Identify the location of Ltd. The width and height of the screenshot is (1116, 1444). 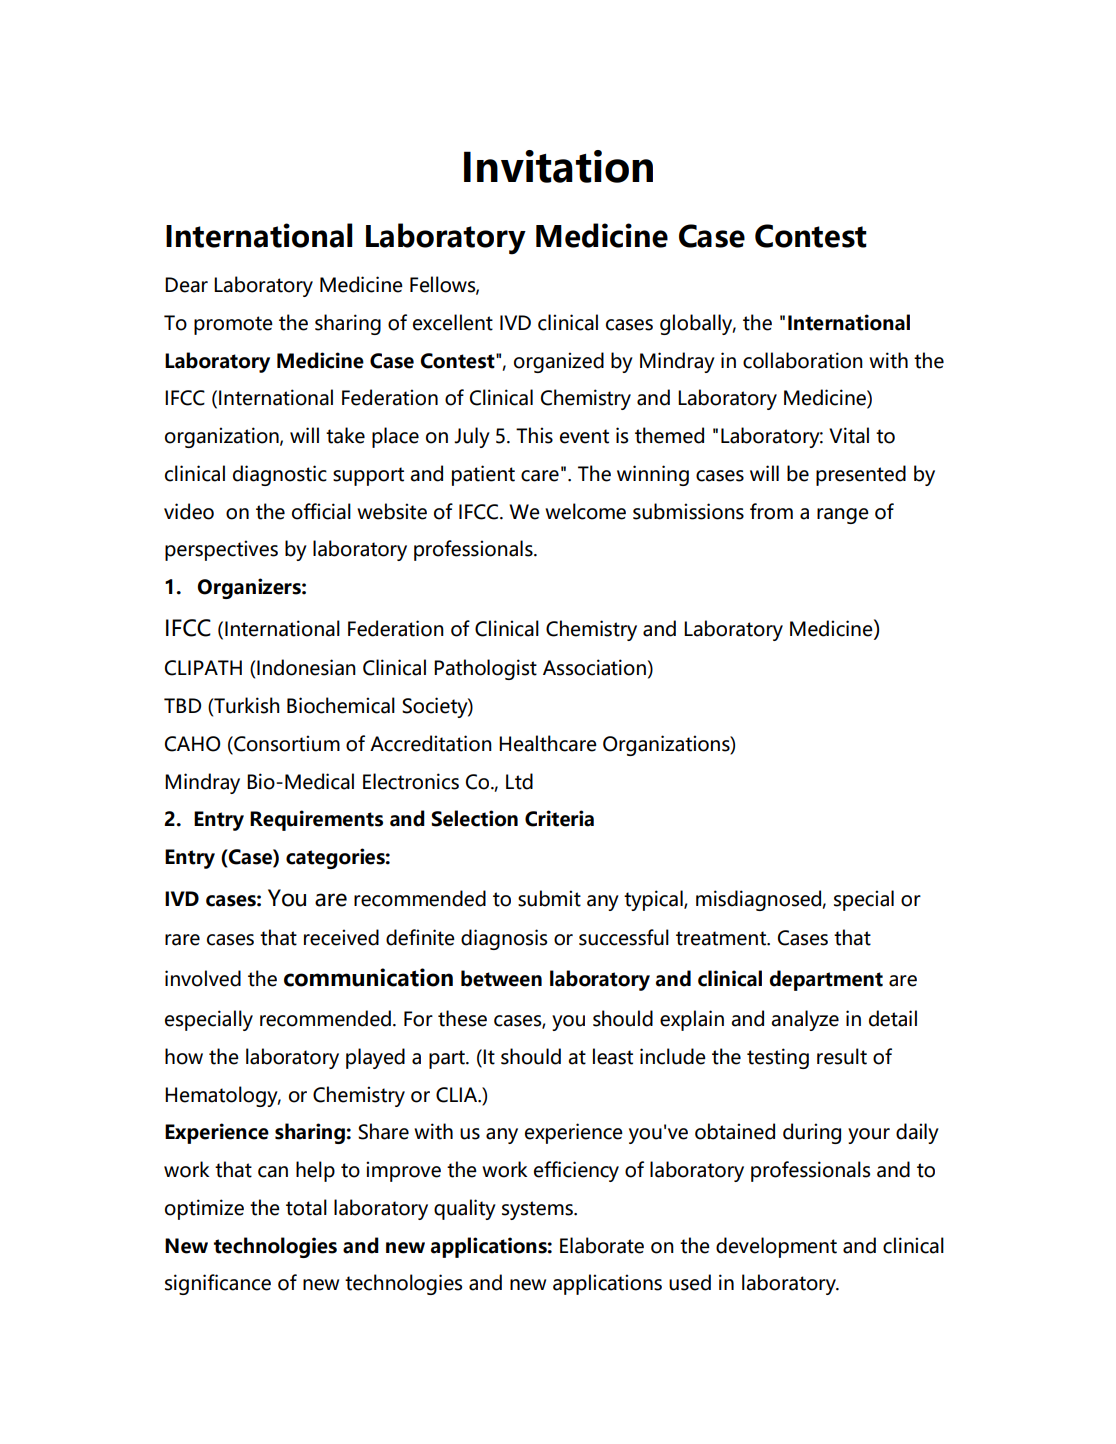
(519, 781).
